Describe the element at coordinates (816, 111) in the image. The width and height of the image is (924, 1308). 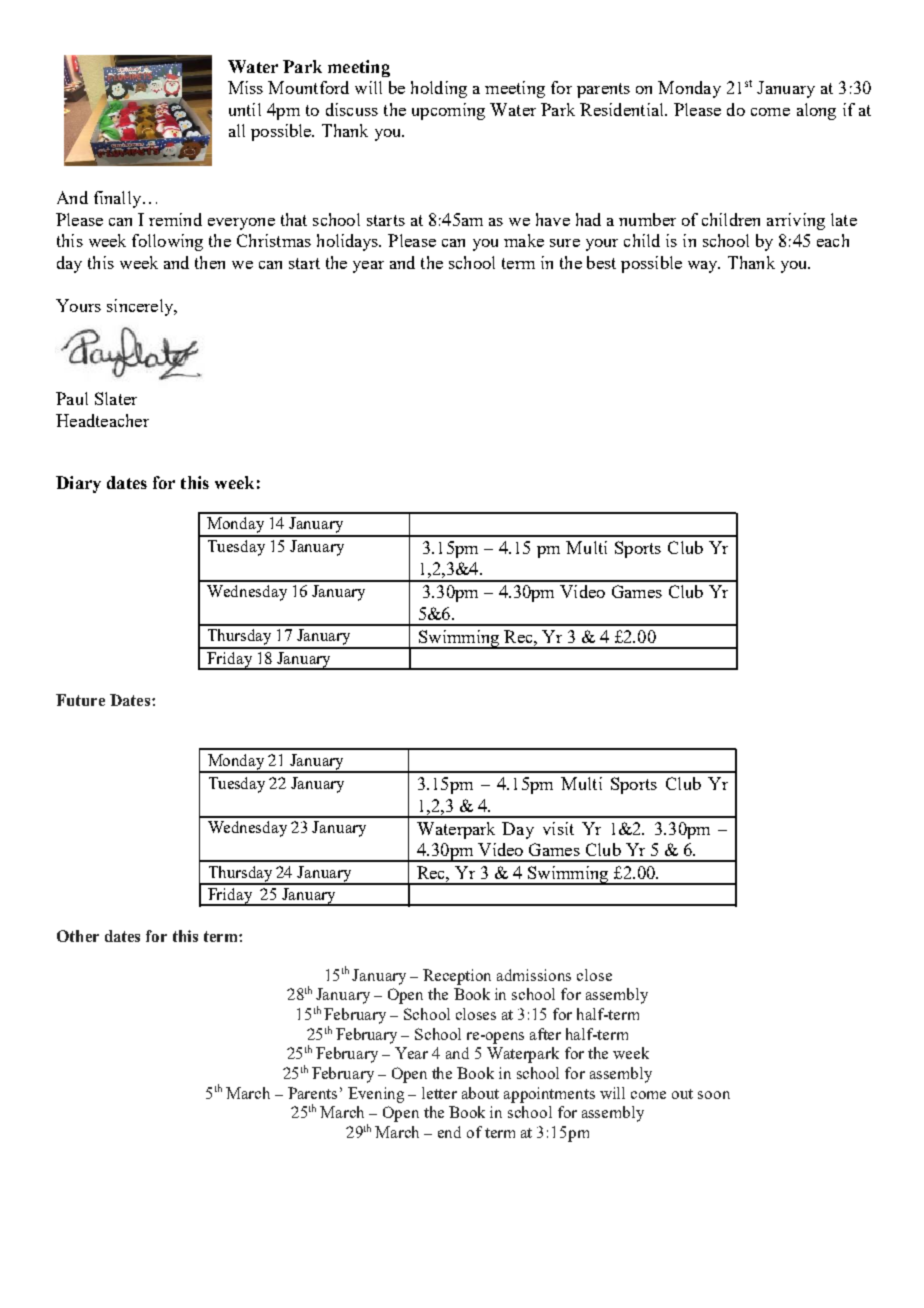
I see `along` at that location.
